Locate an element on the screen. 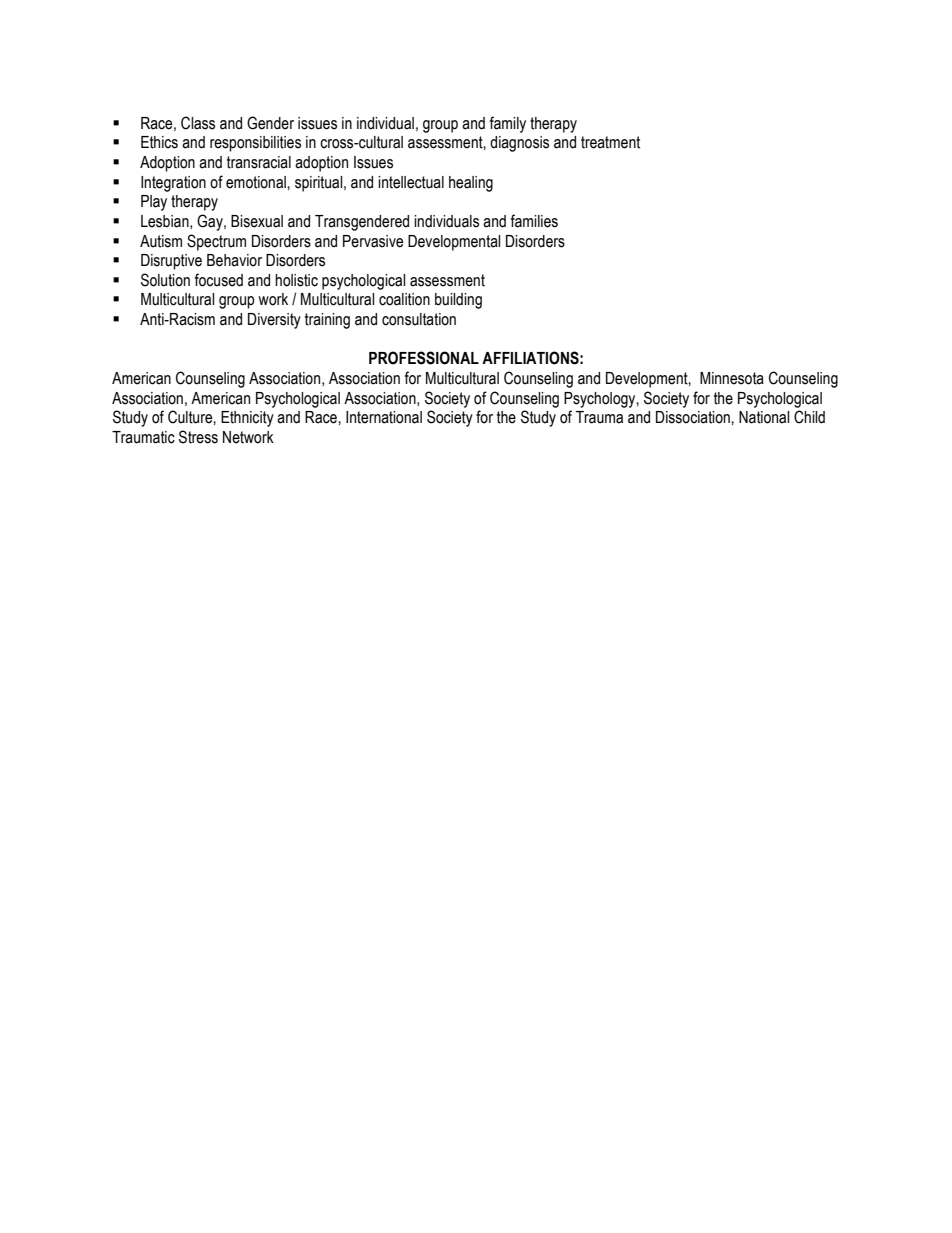 The width and height of the screenshot is (952, 1233). treatment is located at coordinates (610, 142).
